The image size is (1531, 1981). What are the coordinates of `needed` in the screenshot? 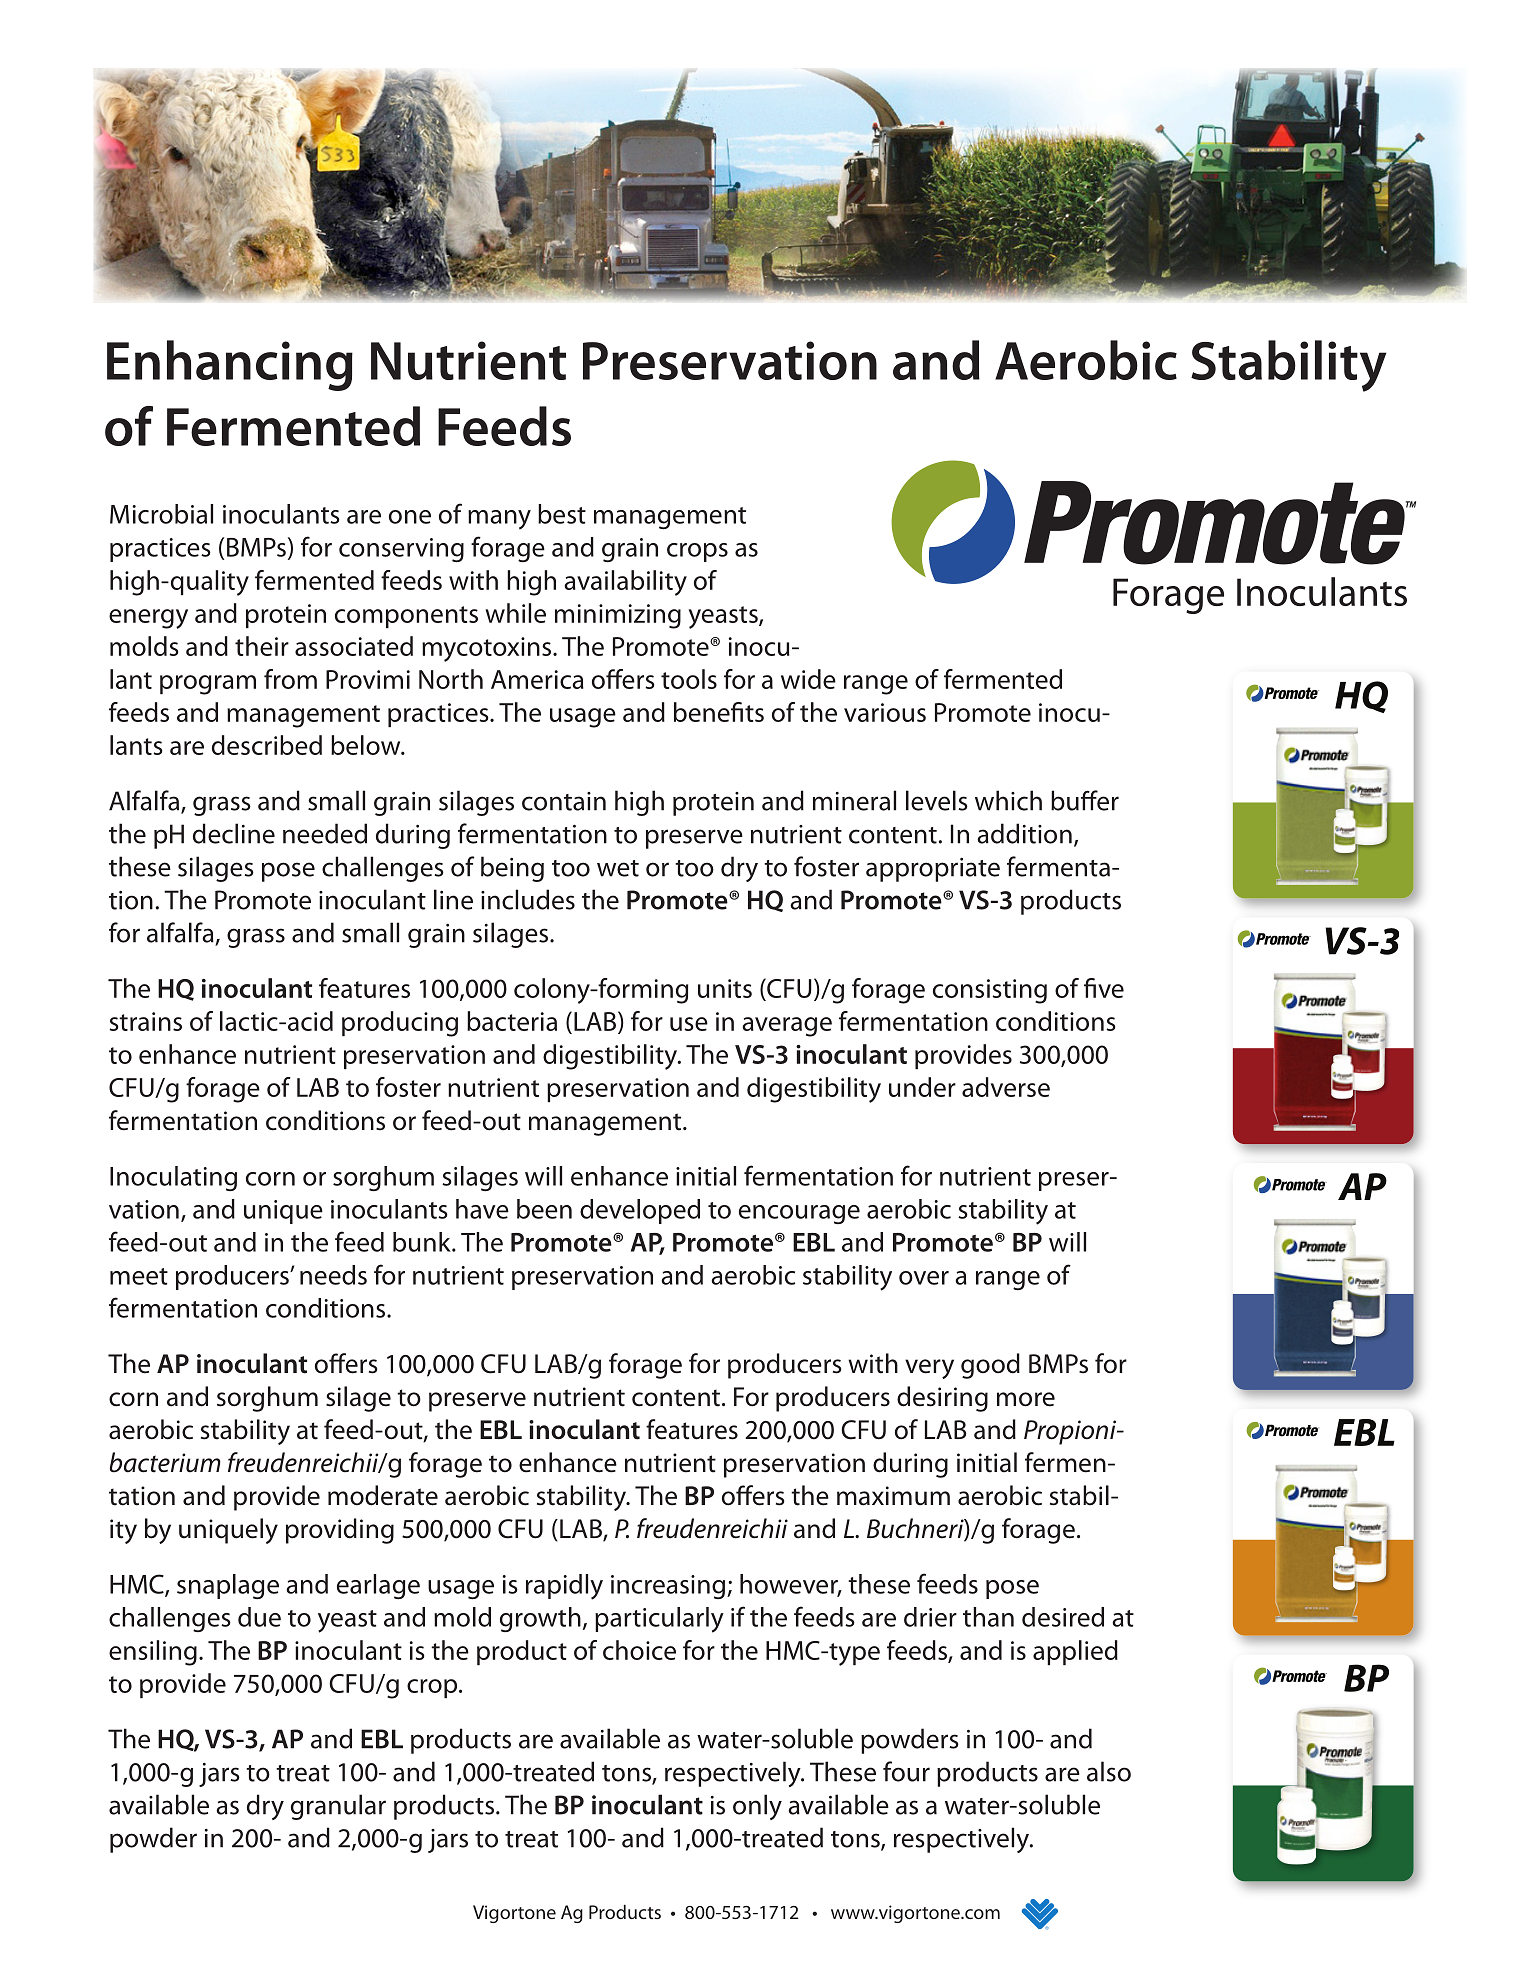 It's located at (325, 833).
